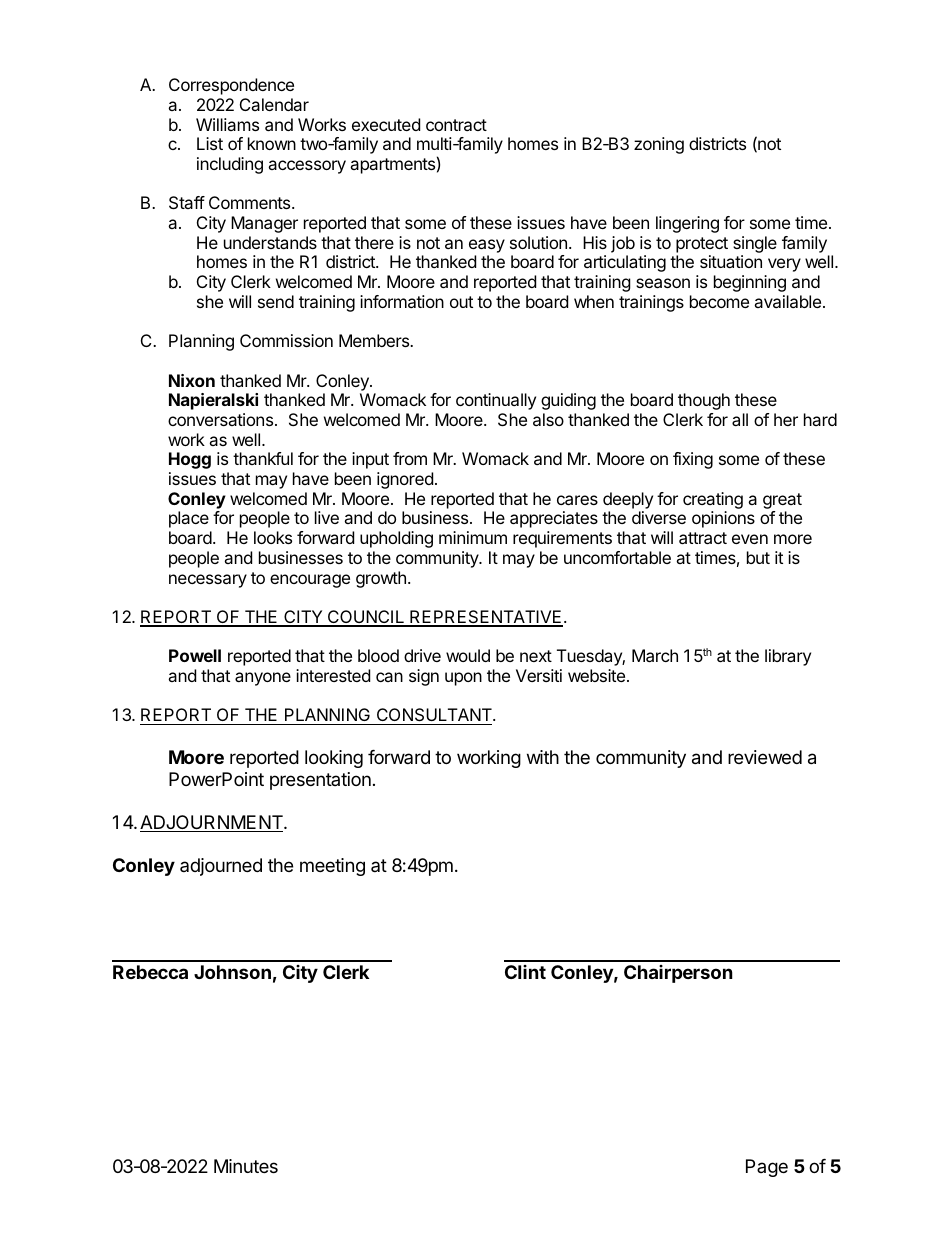  Describe the element at coordinates (659, 145) in the page. I see `zoning` at that location.
